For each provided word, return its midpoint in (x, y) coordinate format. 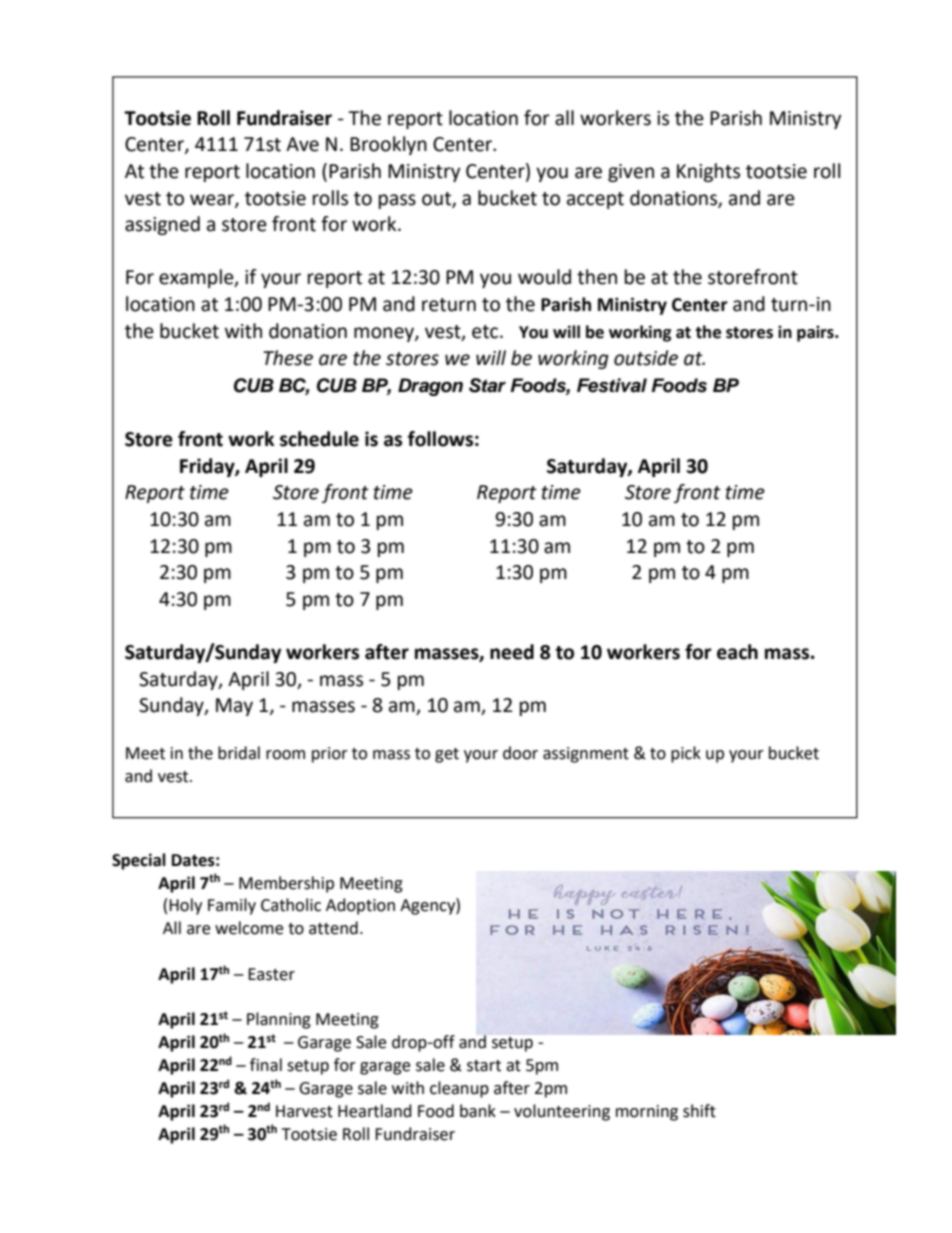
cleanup (459, 1089)
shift (699, 1111)
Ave (302, 144)
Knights (708, 172)
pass (397, 201)
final (266, 1065)
